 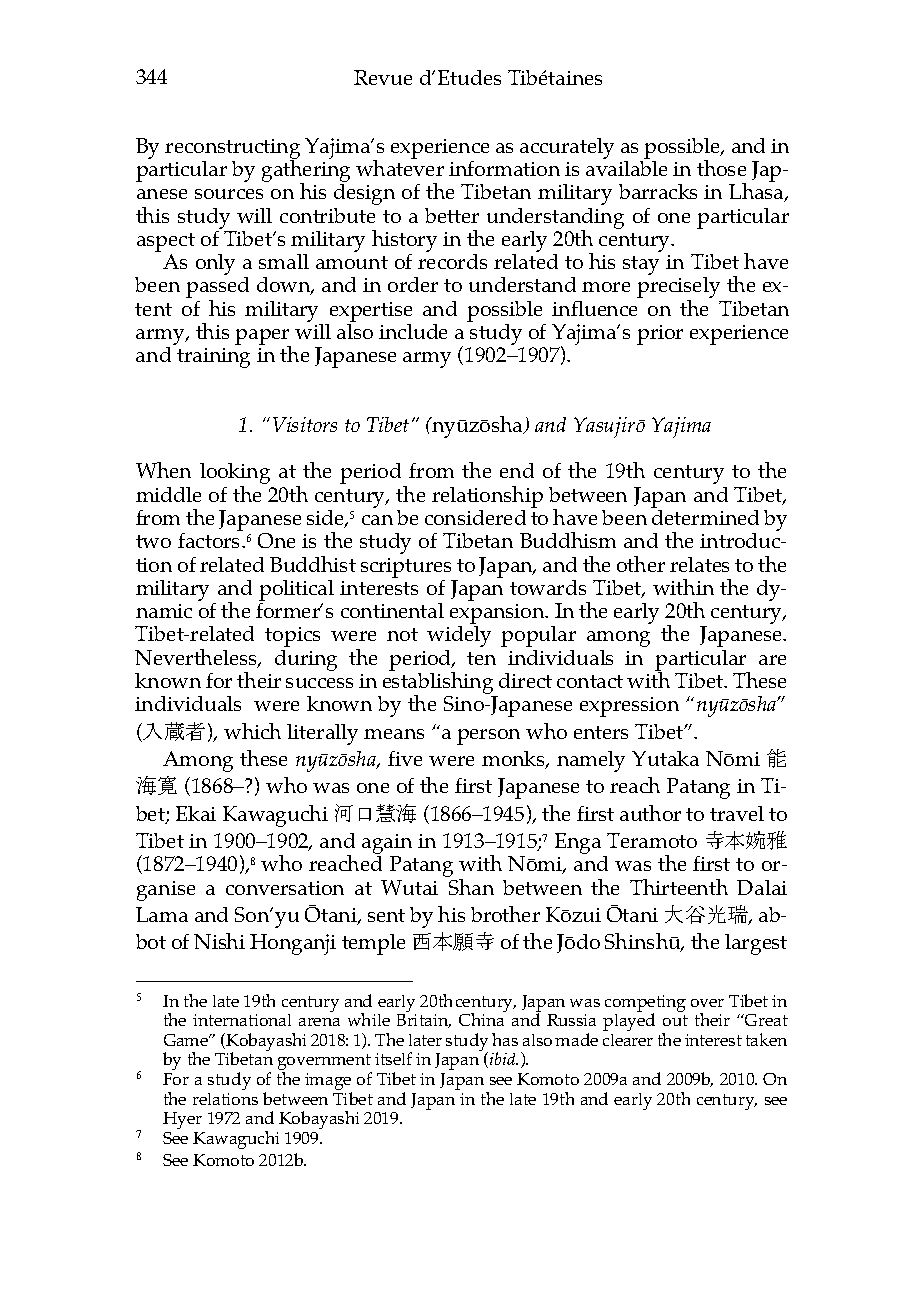 I want to click on Game, so click(x=187, y=1040).
